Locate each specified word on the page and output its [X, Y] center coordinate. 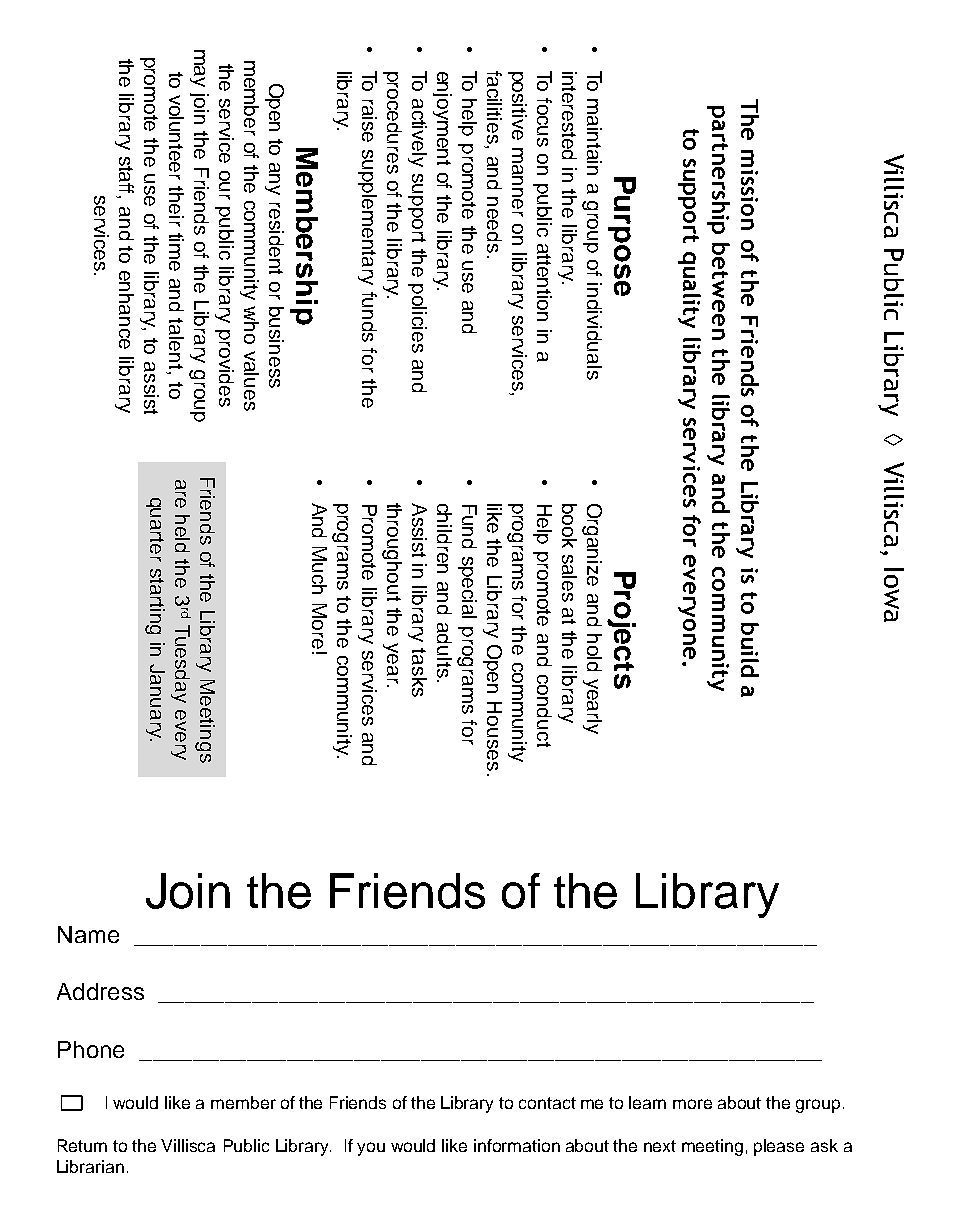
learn [647, 1102]
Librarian [90, 1166]
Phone [91, 1049]
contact [547, 1103]
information [517, 1145]
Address [100, 991]
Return [82, 1145]
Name [88, 934]
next [660, 1146]
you [371, 1149]
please [779, 1147]
